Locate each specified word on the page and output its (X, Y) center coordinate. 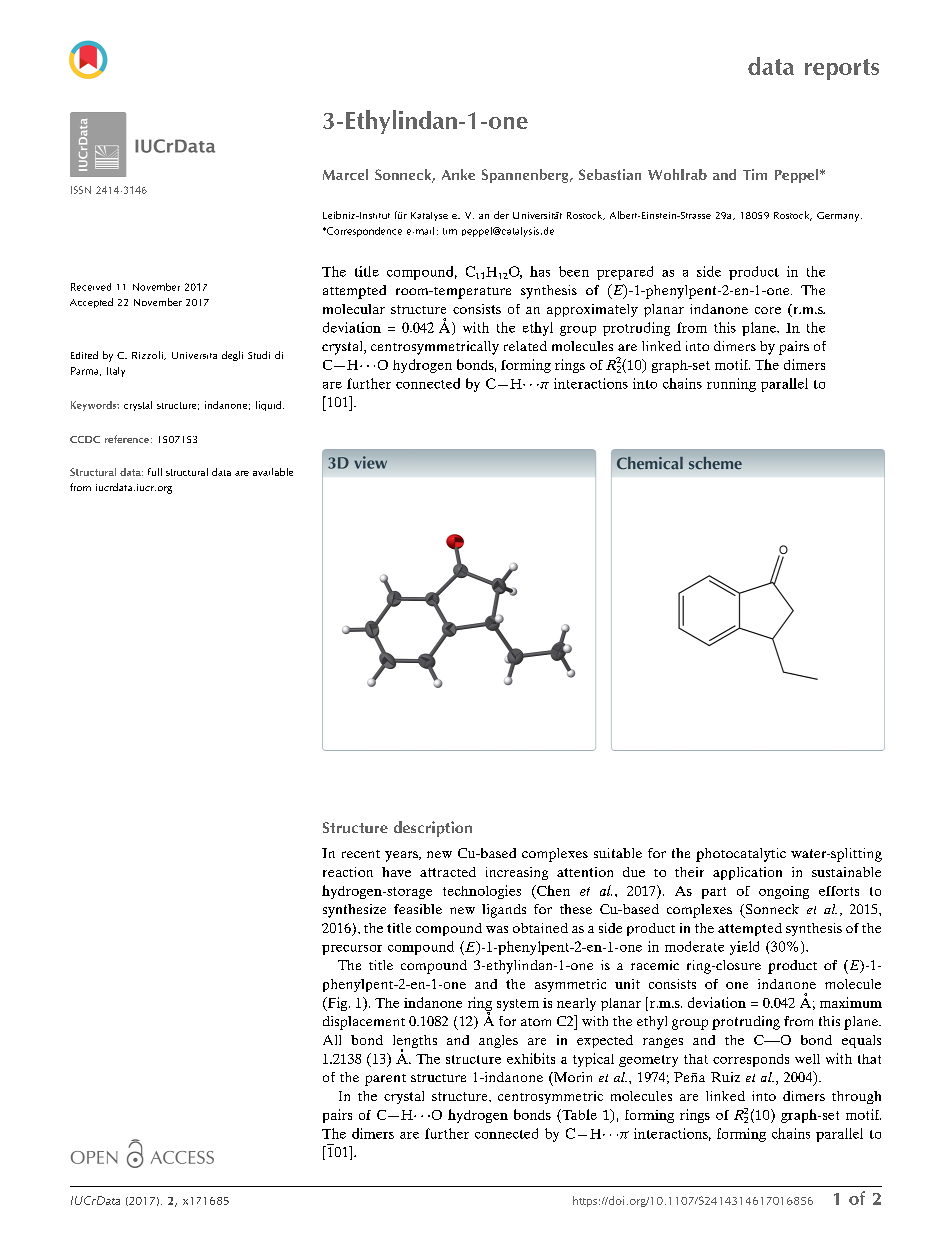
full (155, 472)
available (273, 472)
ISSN (81, 190)
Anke (458, 174)
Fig (337, 1004)
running (731, 385)
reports (842, 69)
